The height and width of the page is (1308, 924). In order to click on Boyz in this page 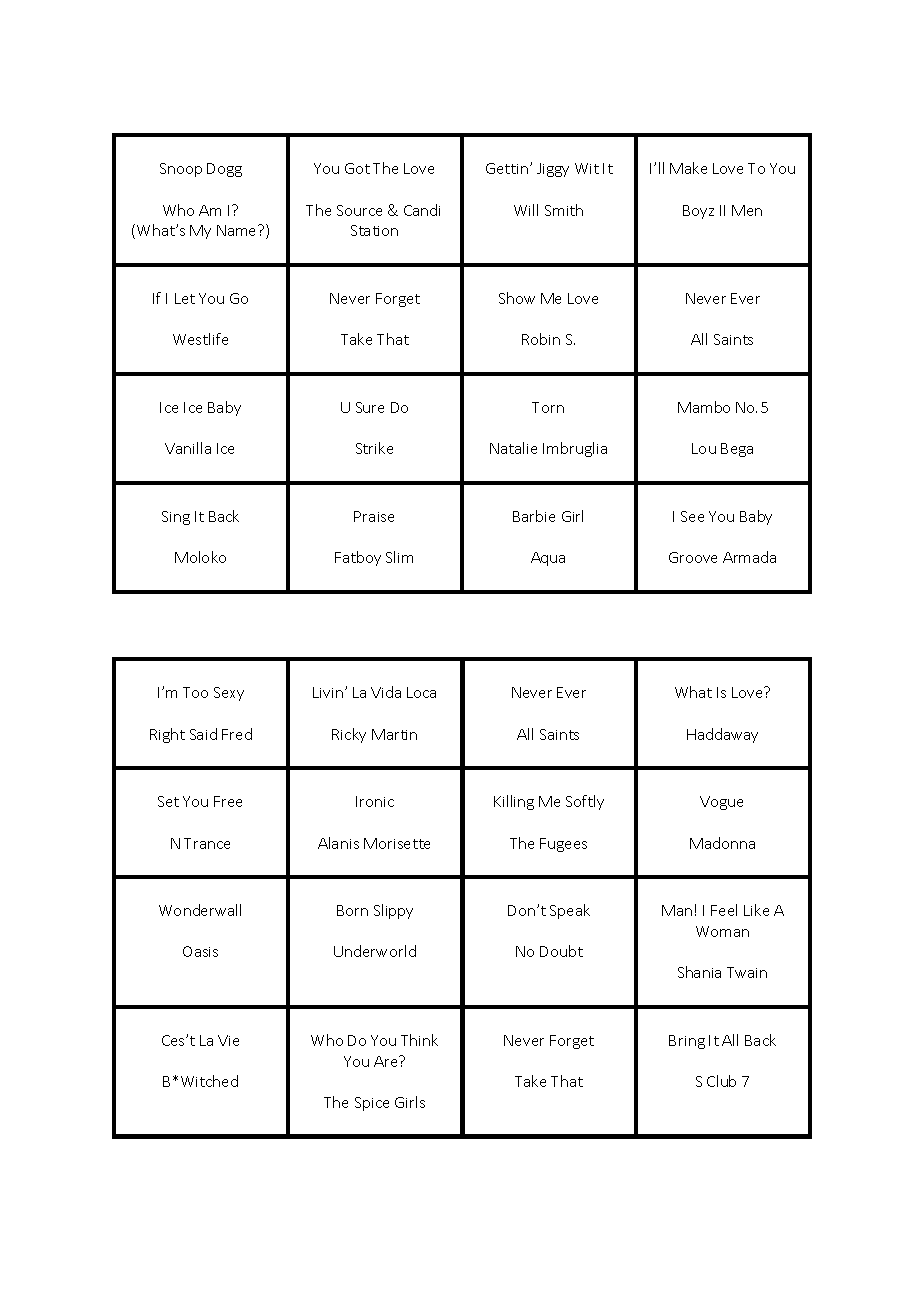, I will do `click(698, 212)`.
